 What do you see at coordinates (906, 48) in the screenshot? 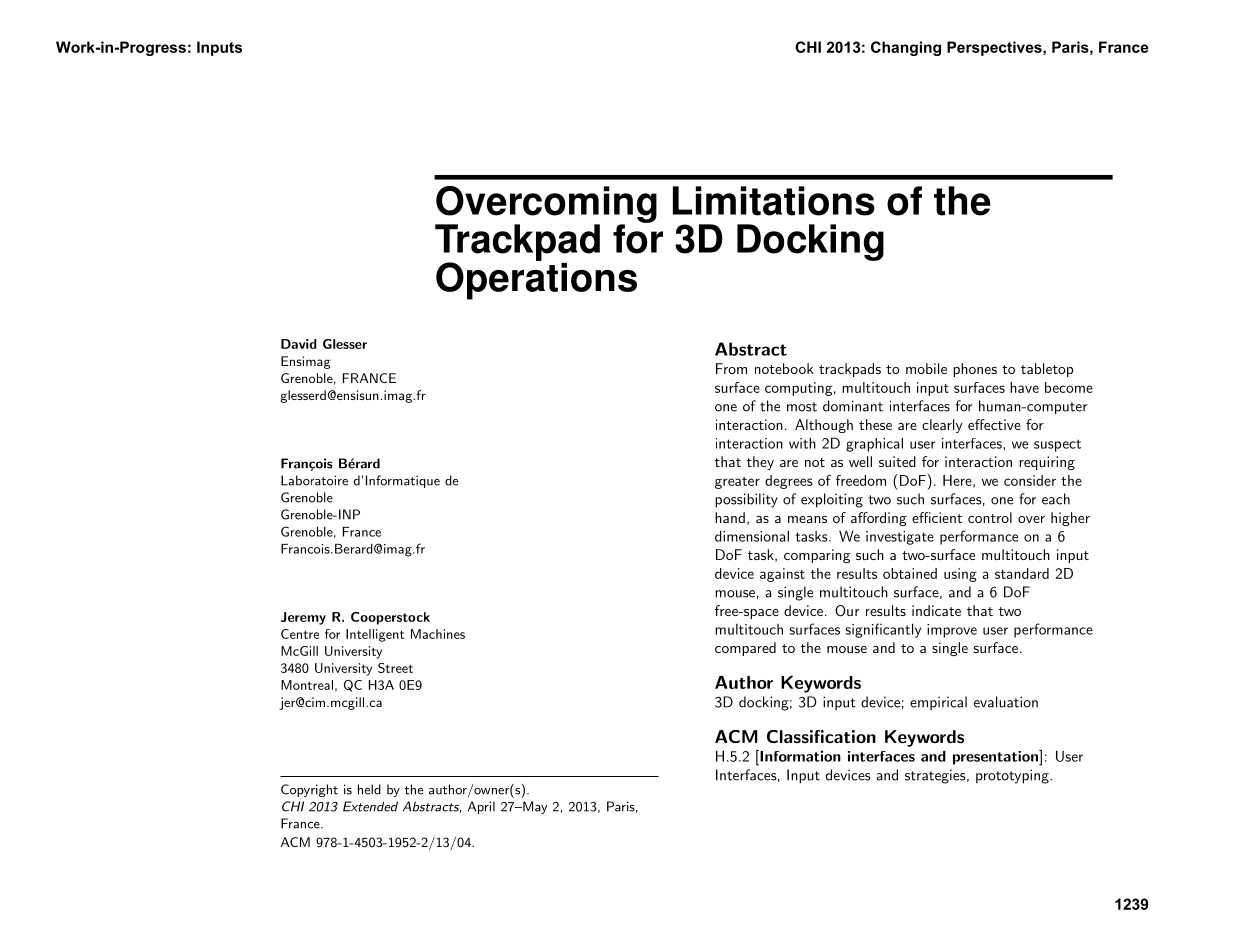
I see `Changing` at bounding box center [906, 48].
